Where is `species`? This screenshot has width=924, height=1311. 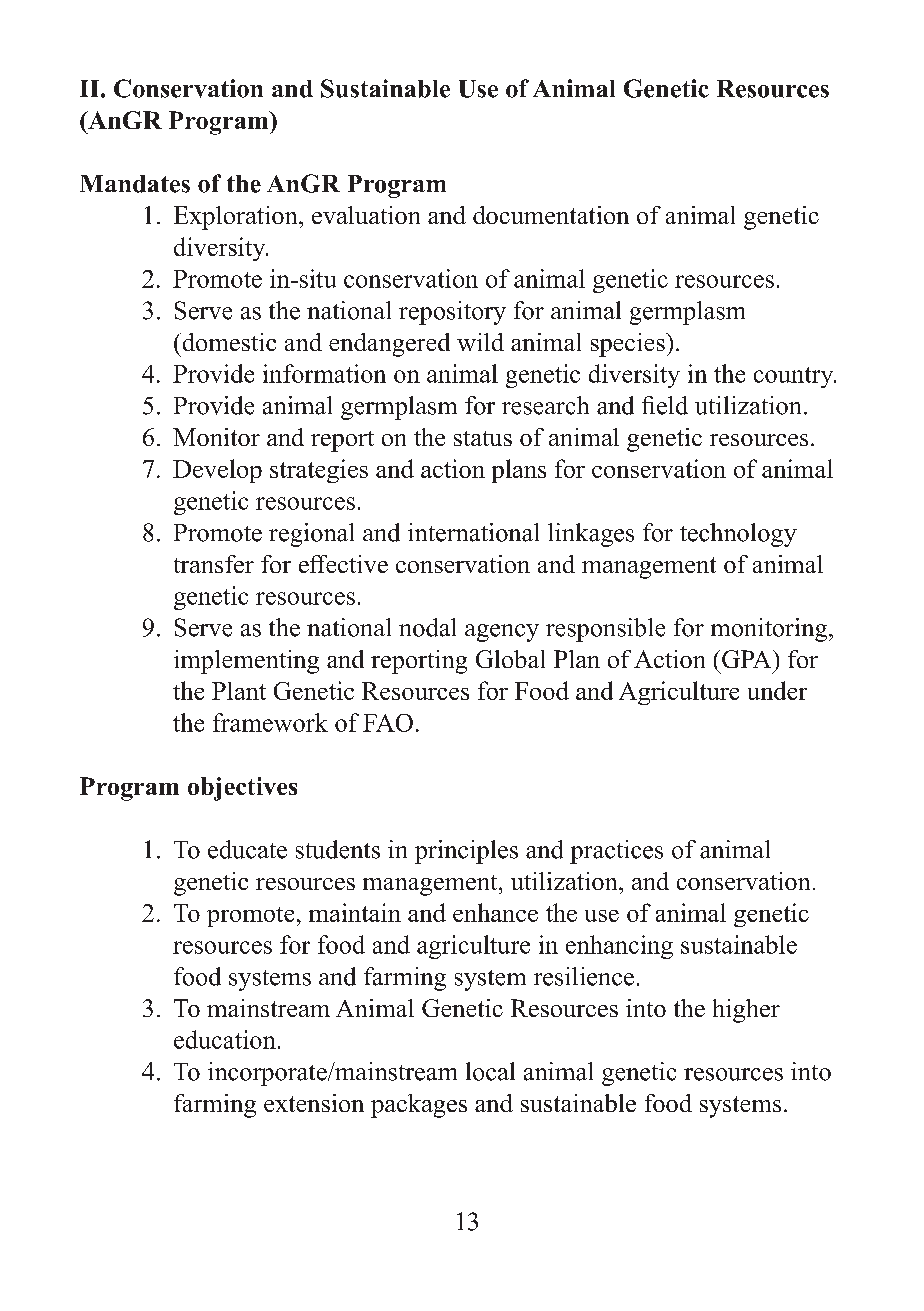
species is located at coordinates (629, 345).
